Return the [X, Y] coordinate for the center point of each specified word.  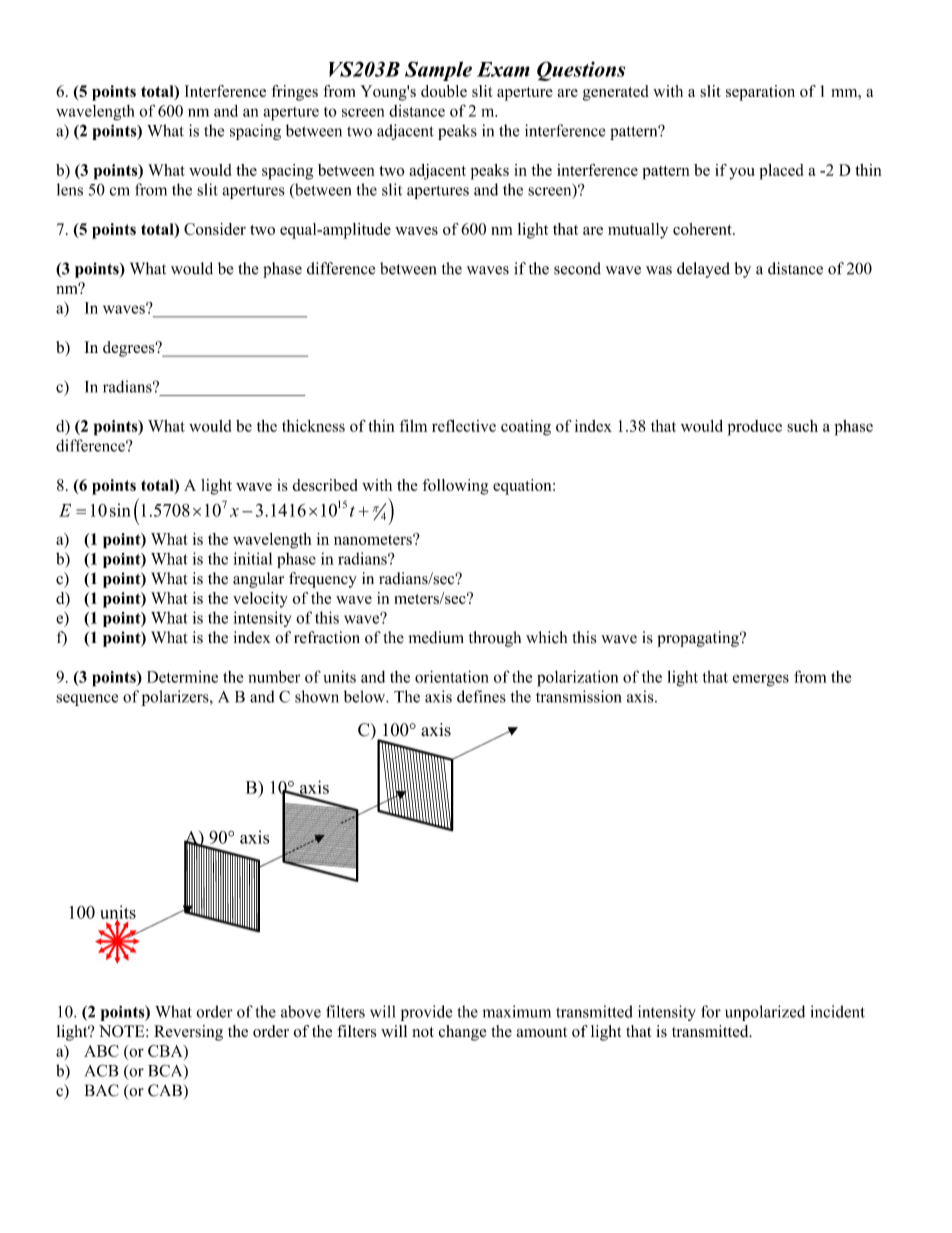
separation [760, 93]
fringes [294, 93]
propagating [699, 639]
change [462, 1033]
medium [436, 637]
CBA [166, 1051]
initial [252, 558]
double [444, 91]
